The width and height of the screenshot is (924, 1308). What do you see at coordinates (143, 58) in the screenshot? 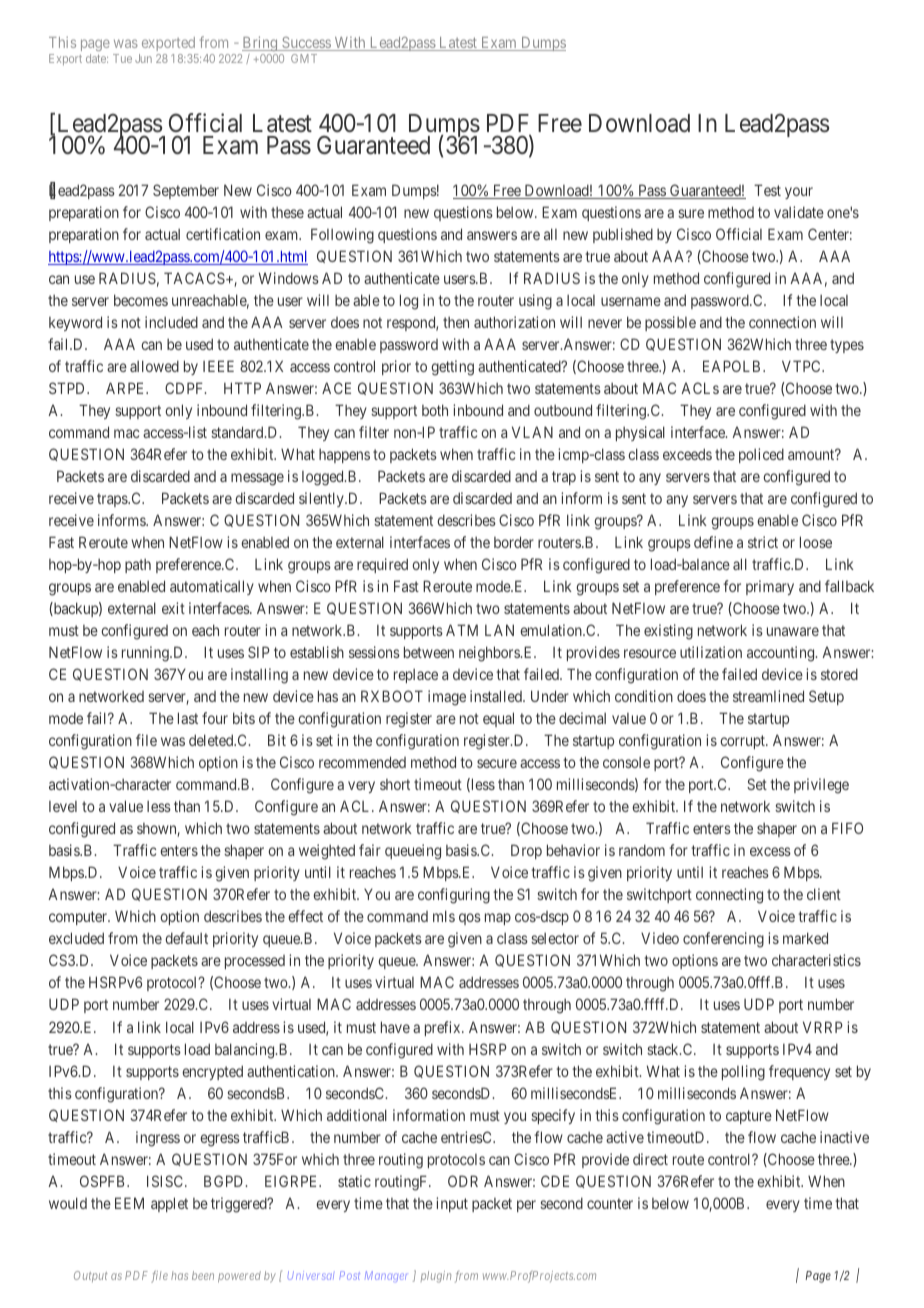
I see `Jun` at bounding box center [143, 58].
